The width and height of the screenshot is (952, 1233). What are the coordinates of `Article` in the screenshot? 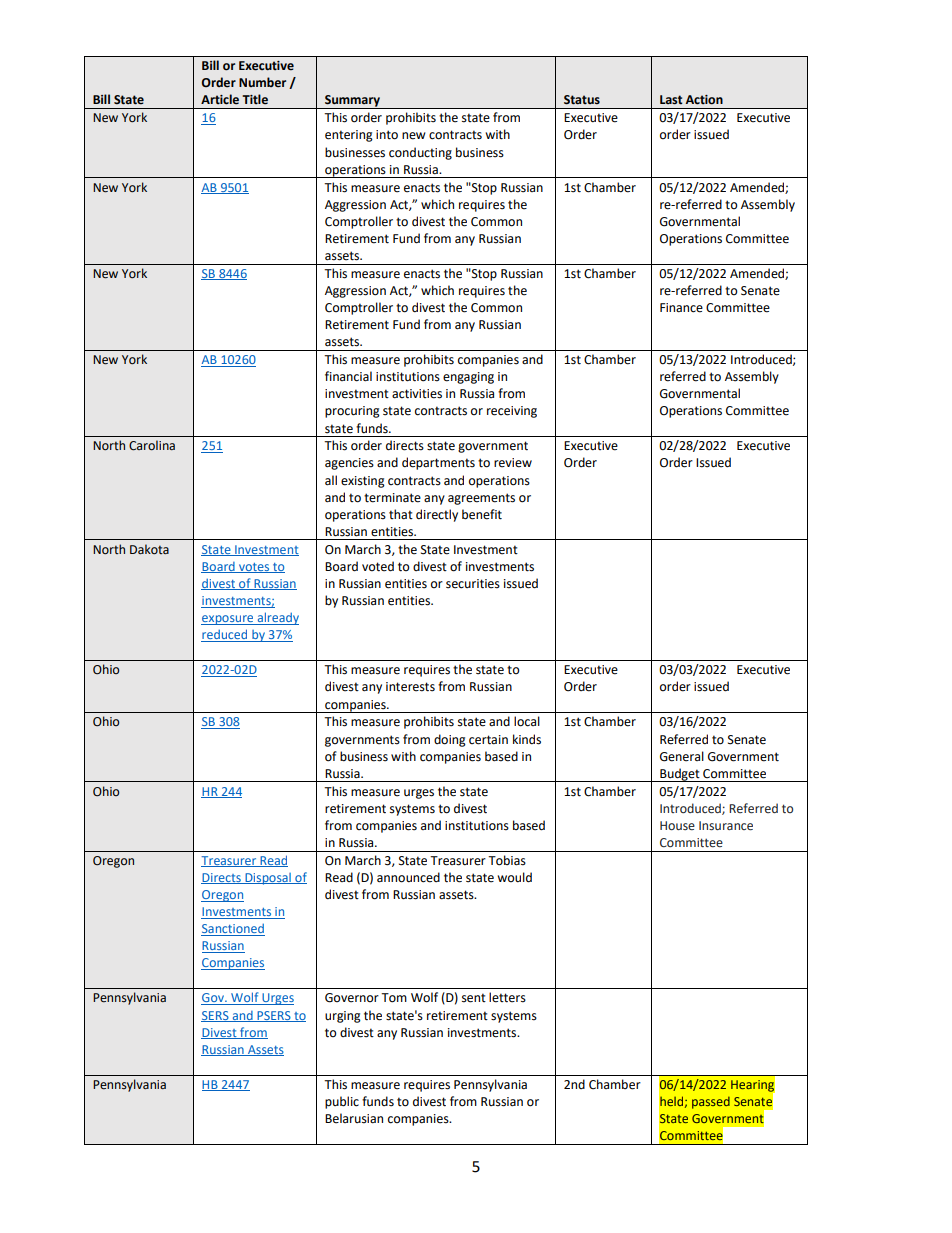 It's located at (220, 99).
